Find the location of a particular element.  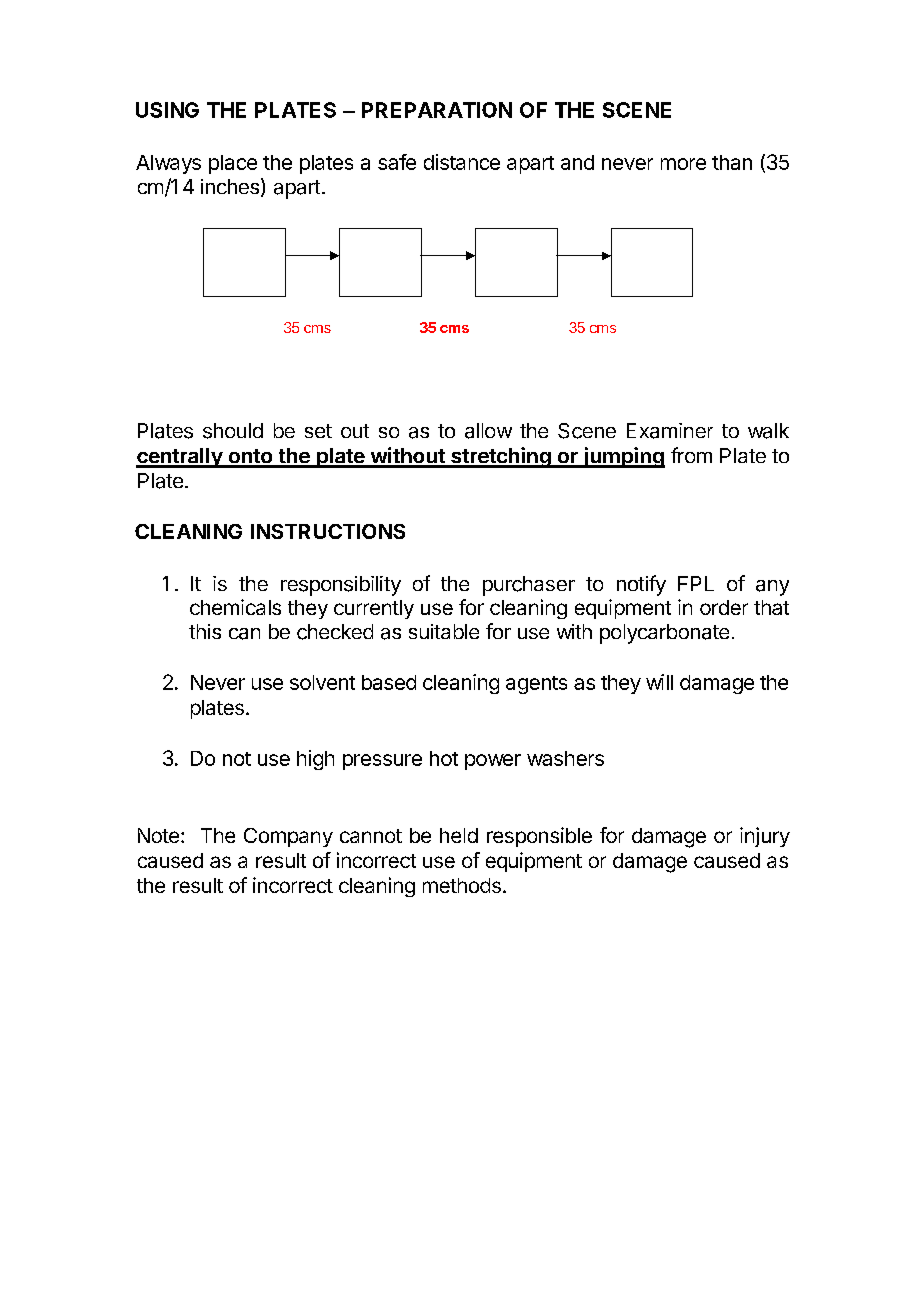

methods is located at coordinates (462, 885).
